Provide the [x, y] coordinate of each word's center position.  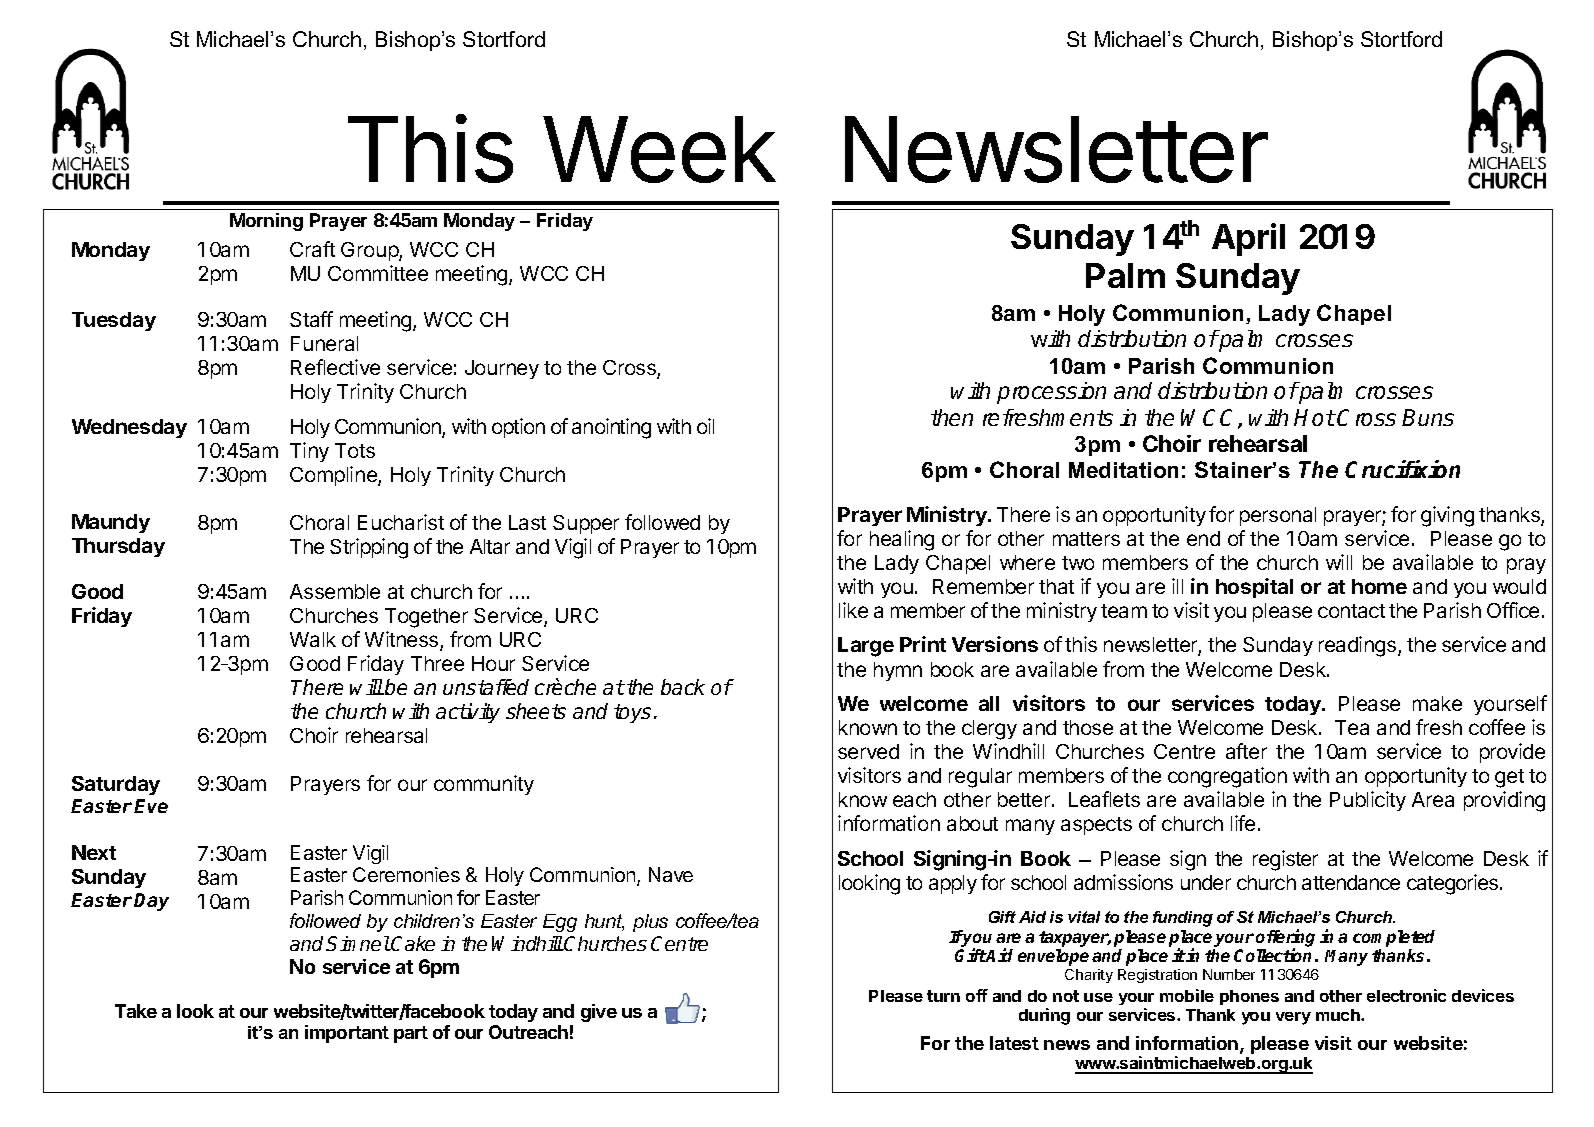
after [1246, 751]
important [347, 1034]
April [1248, 239]
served [868, 751]
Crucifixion [1402, 469]
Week [659, 149]
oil [705, 426]
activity [468, 713]
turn [943, 996]
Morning [266, 222]
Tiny [309, 452]
